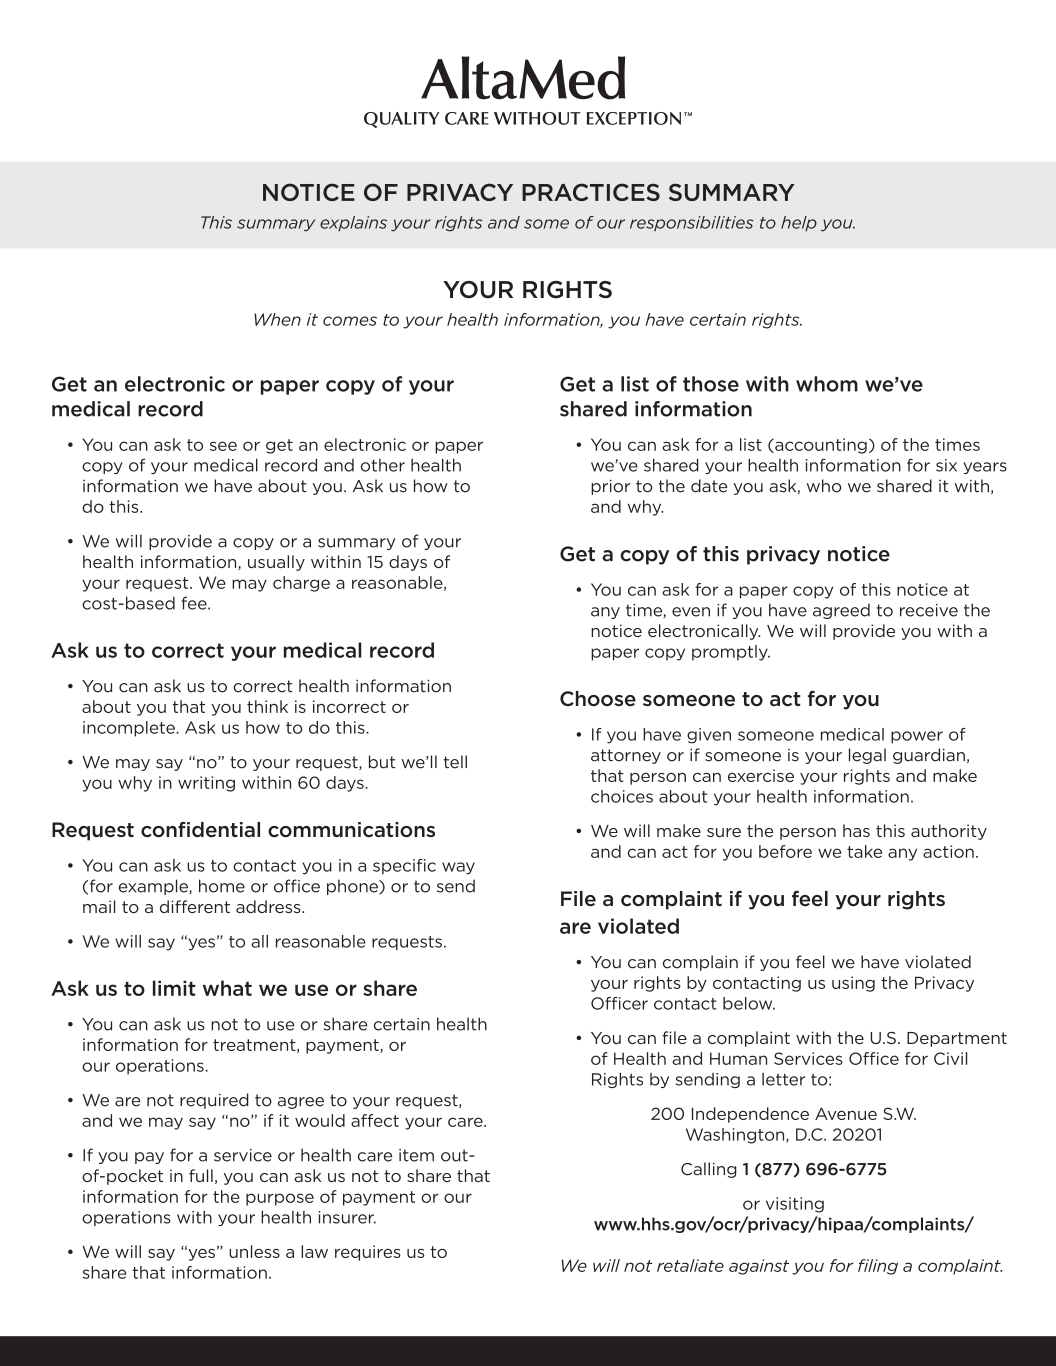 The image size is (1056, 1366). Describe the element at coordinates (267, 706) in the document. I see `think` at that location.
